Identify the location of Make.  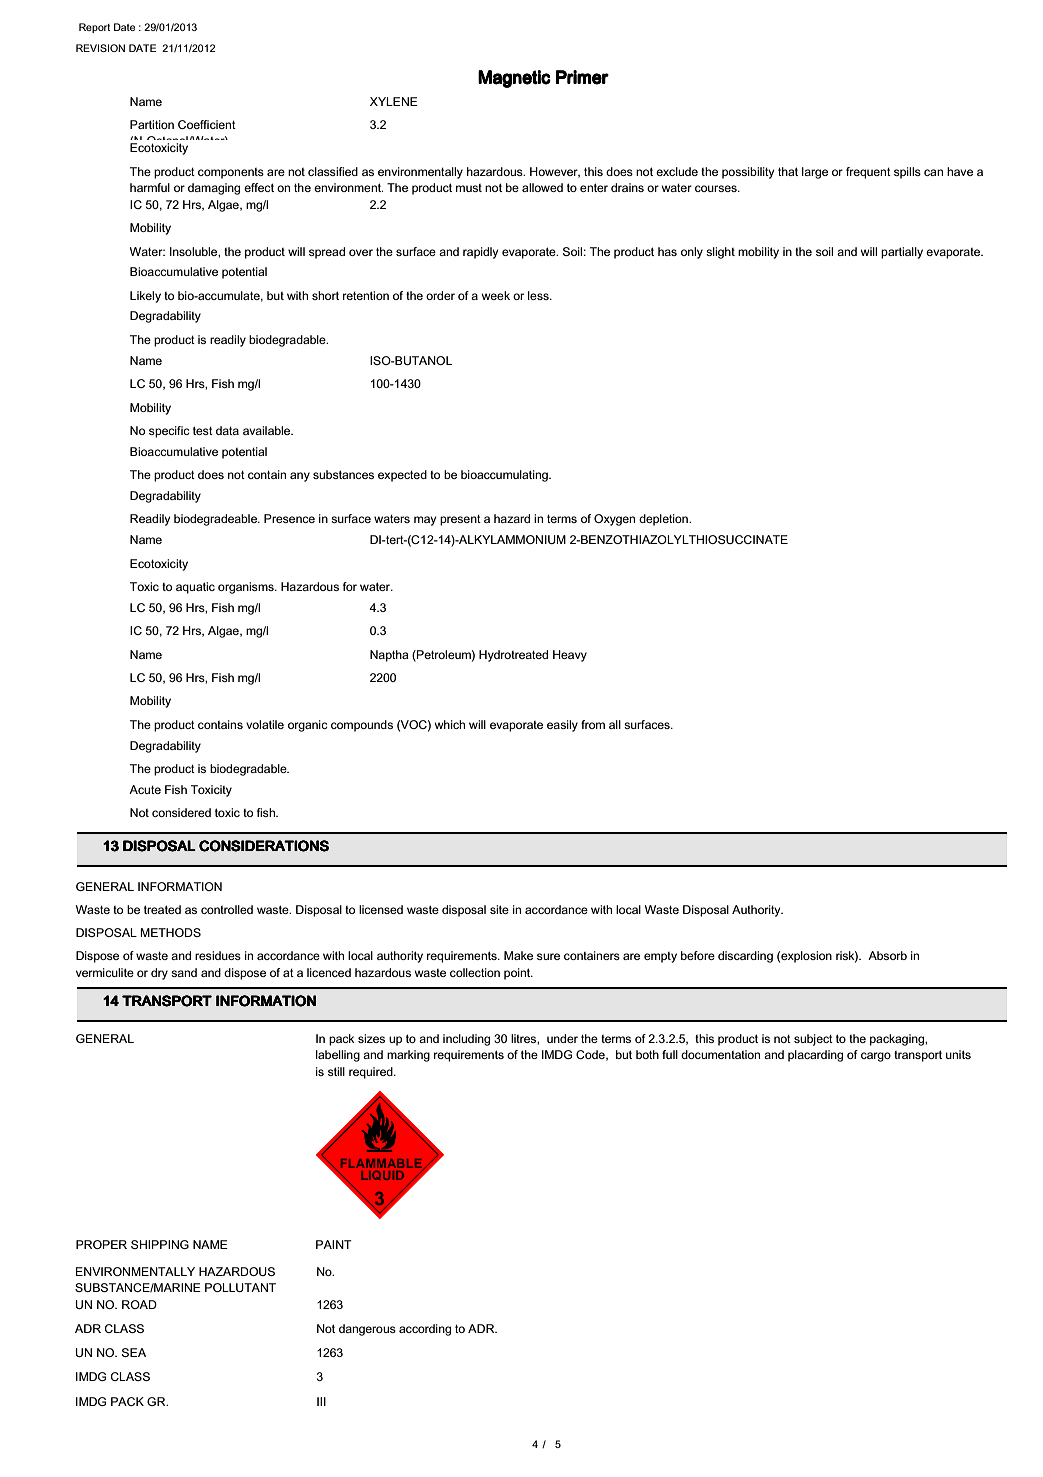
(518, 955).
